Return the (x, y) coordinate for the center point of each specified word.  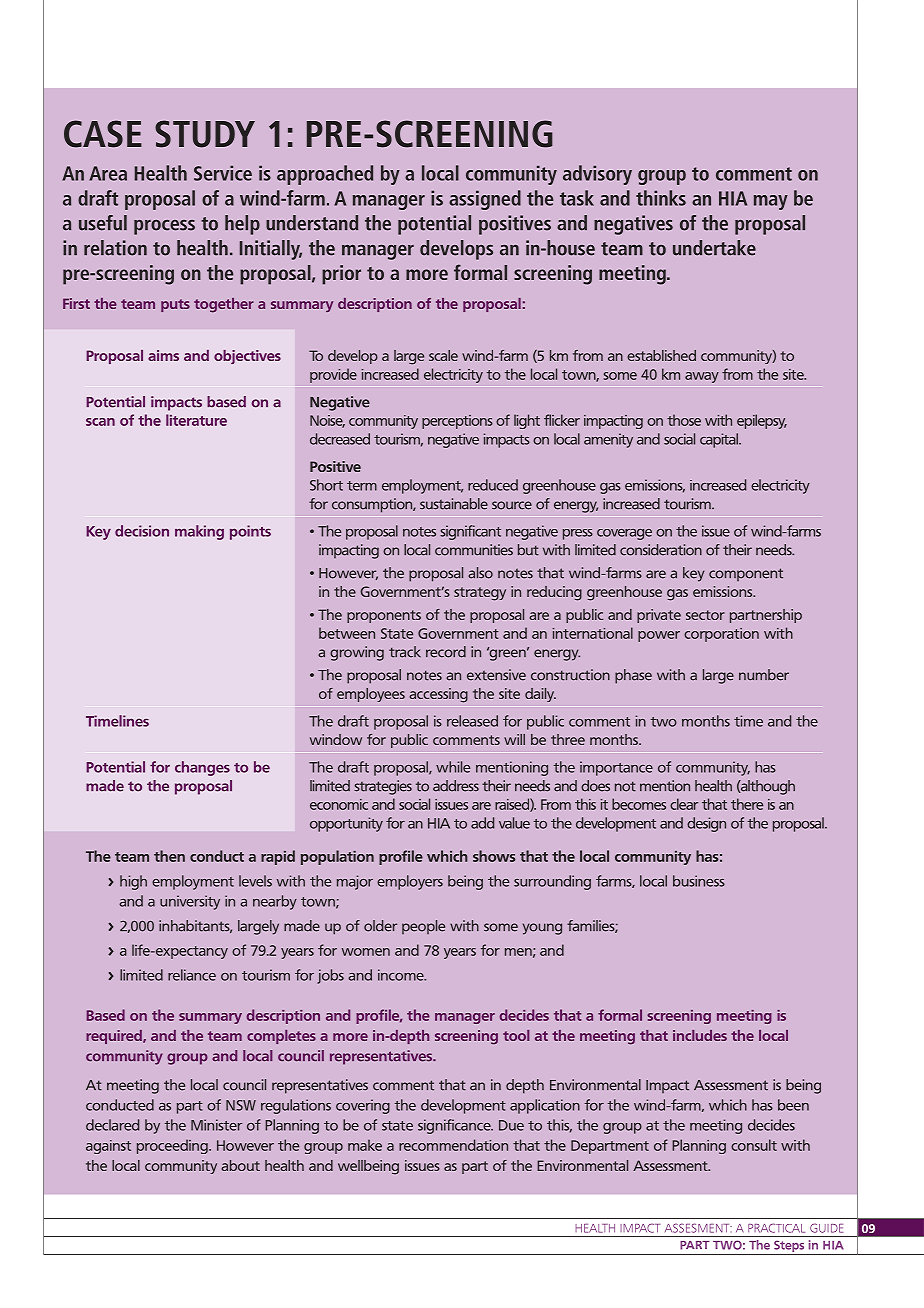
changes (202, 768)
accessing (438, 695)
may (771, 202)
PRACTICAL (776, 1228)
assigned (485, 200)
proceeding (173, 1146)
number (764, 675)
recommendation (453, 1145)
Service (223, 173)
